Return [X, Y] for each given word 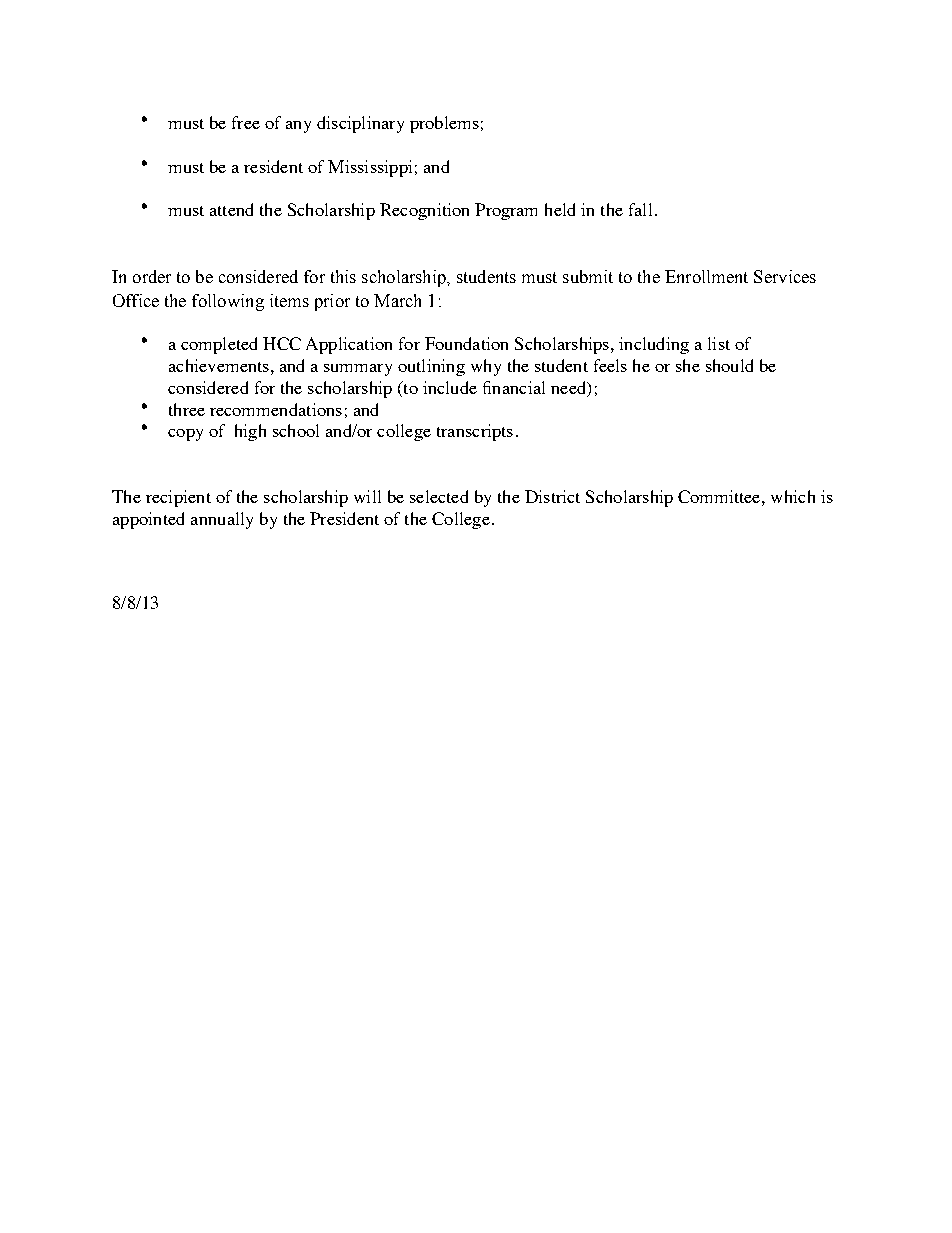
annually [222, 520]
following [228, 302]
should [729, 365]
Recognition [424, 211]
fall [640, 209]
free [246, 122]
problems [444, 124]
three [187, 409]
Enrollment [706, 276]
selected [439, 496]
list [719, 343]
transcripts [475, 432]
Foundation [466, 343]
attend [231, 209]
